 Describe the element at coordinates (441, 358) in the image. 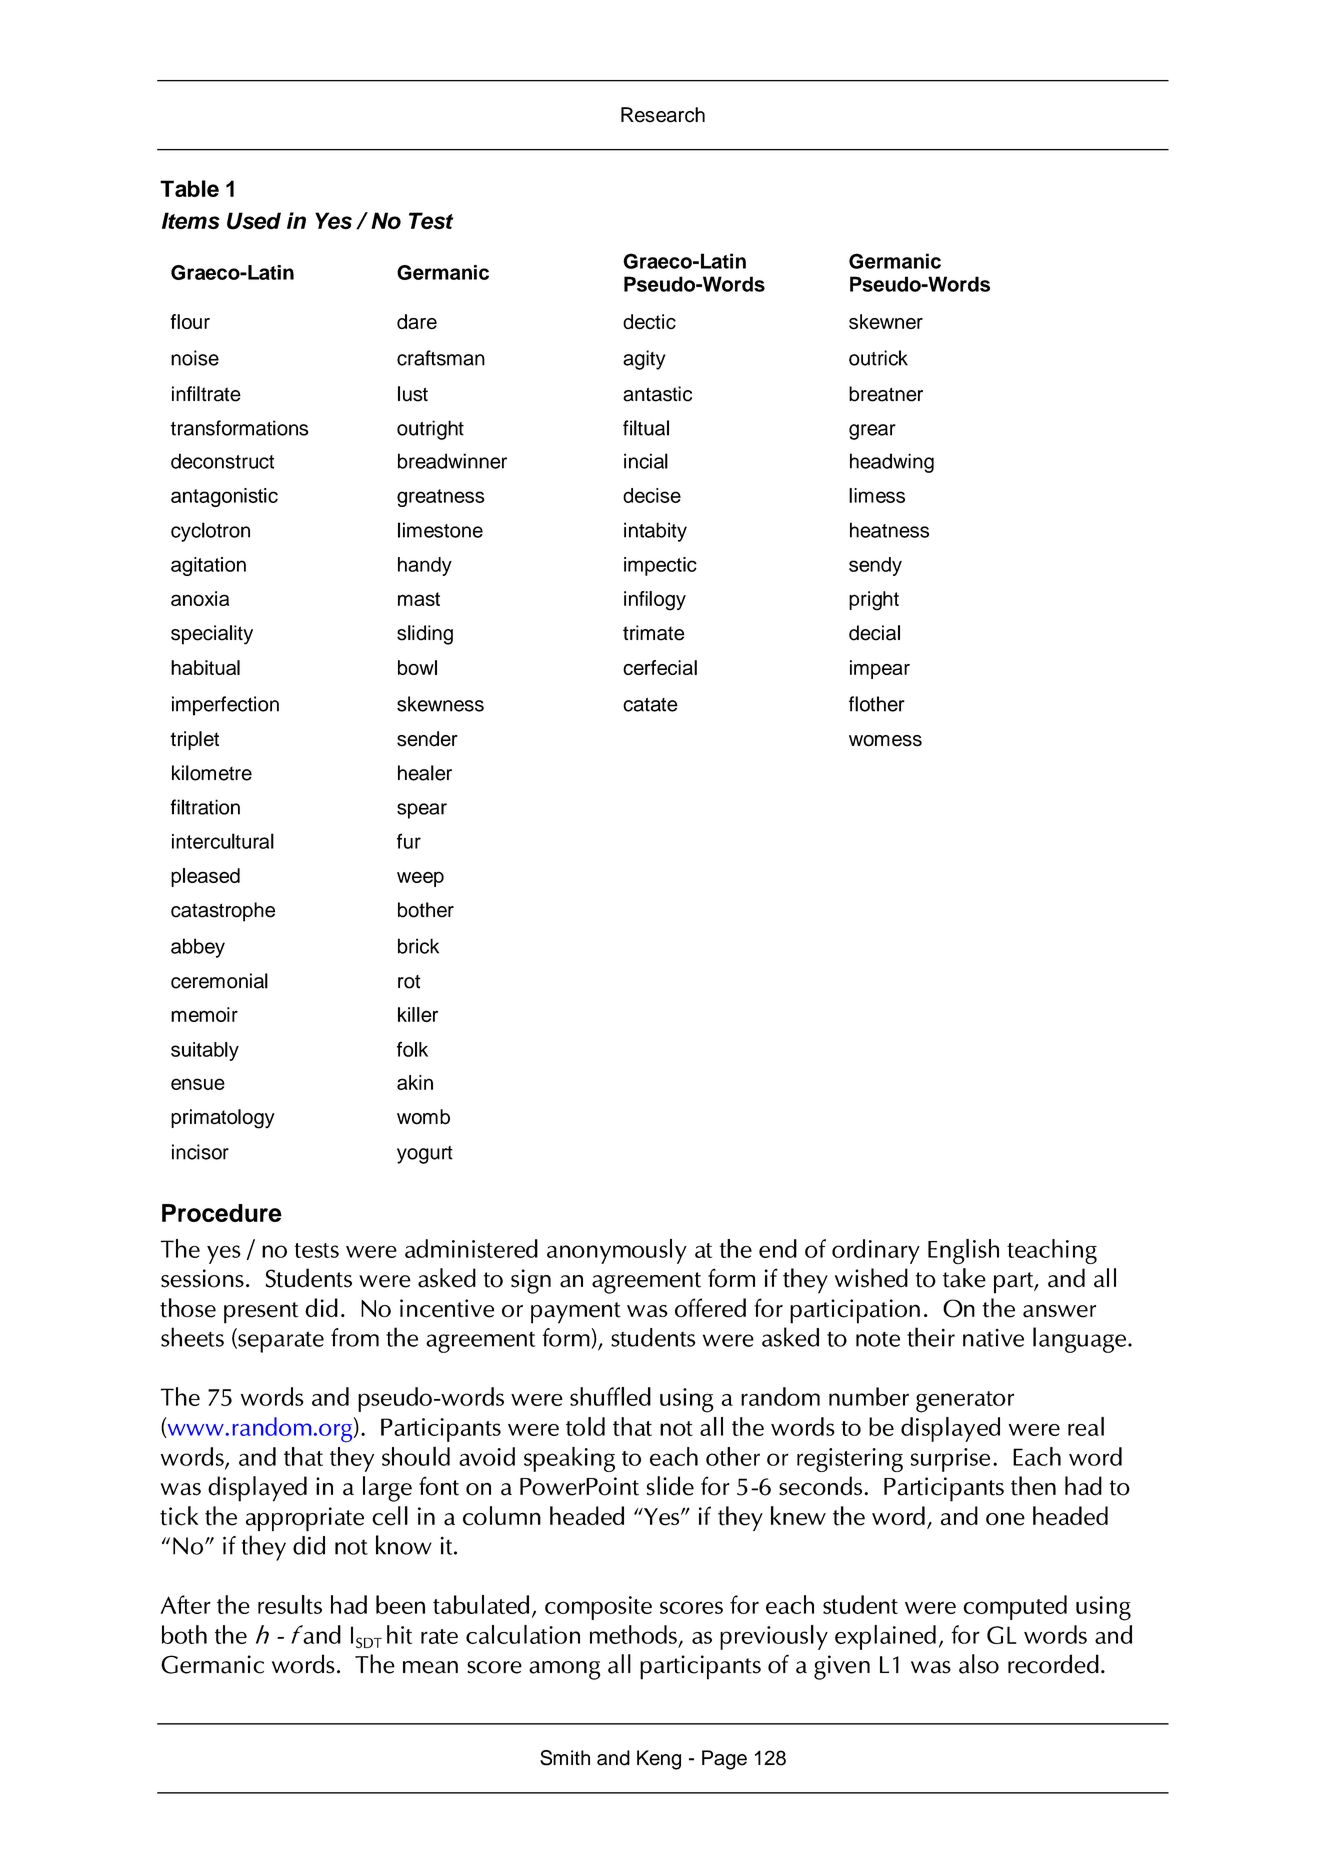

I see `craftsman` at that location.
